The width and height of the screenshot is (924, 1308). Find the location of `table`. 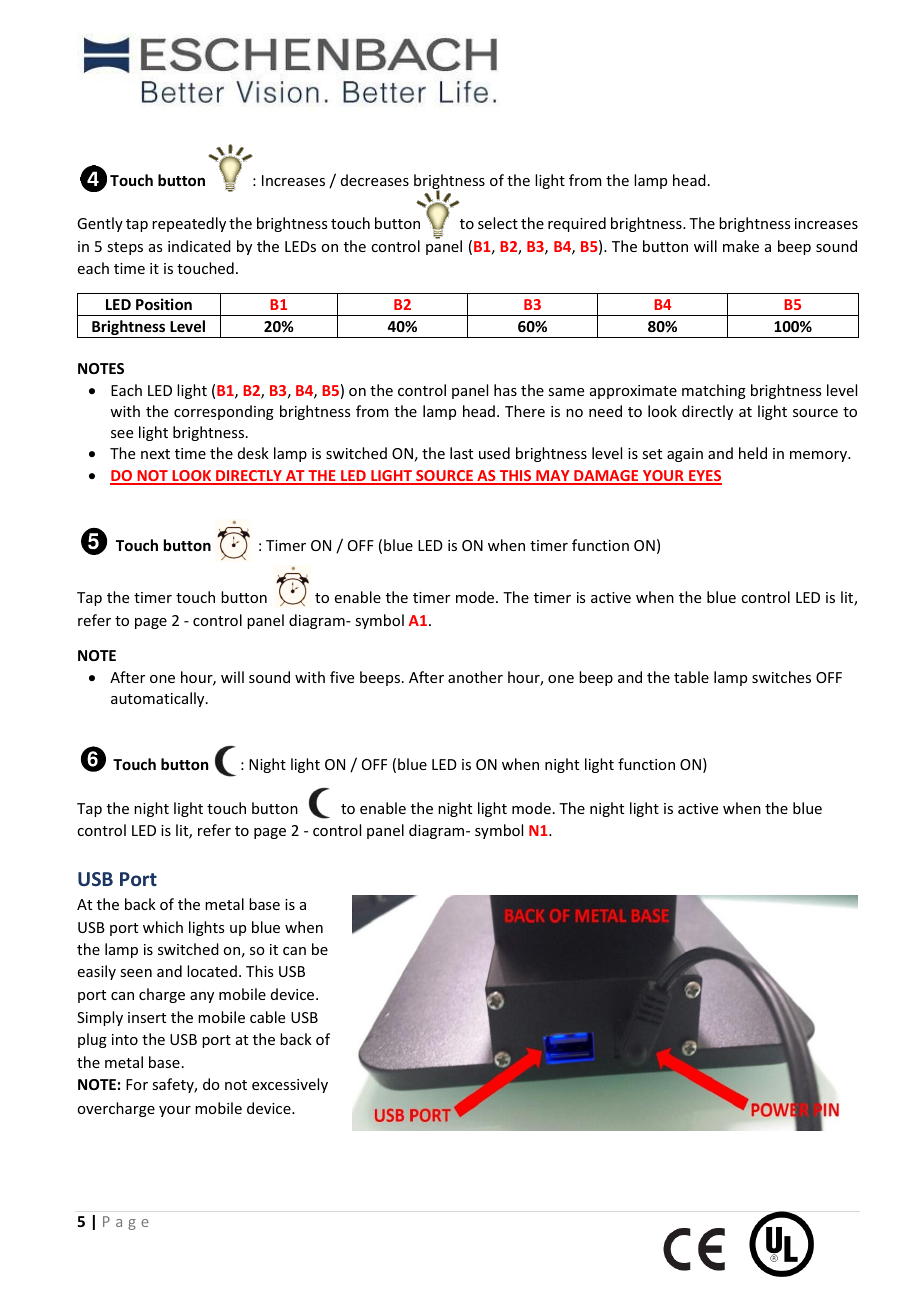

table is located at coordinates (691, 677).
